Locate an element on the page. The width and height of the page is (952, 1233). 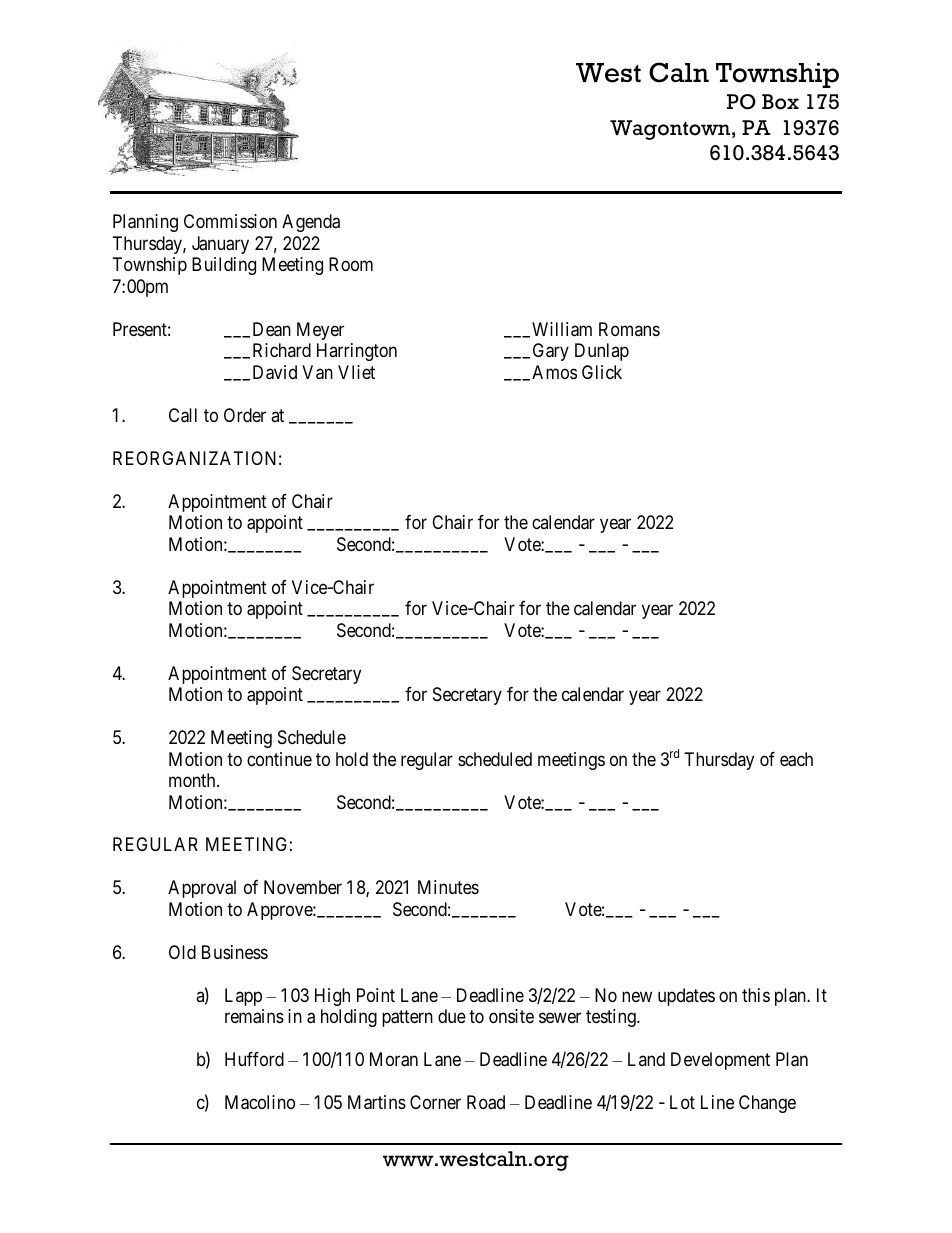
Commission is located at coordinates (230, 221).
